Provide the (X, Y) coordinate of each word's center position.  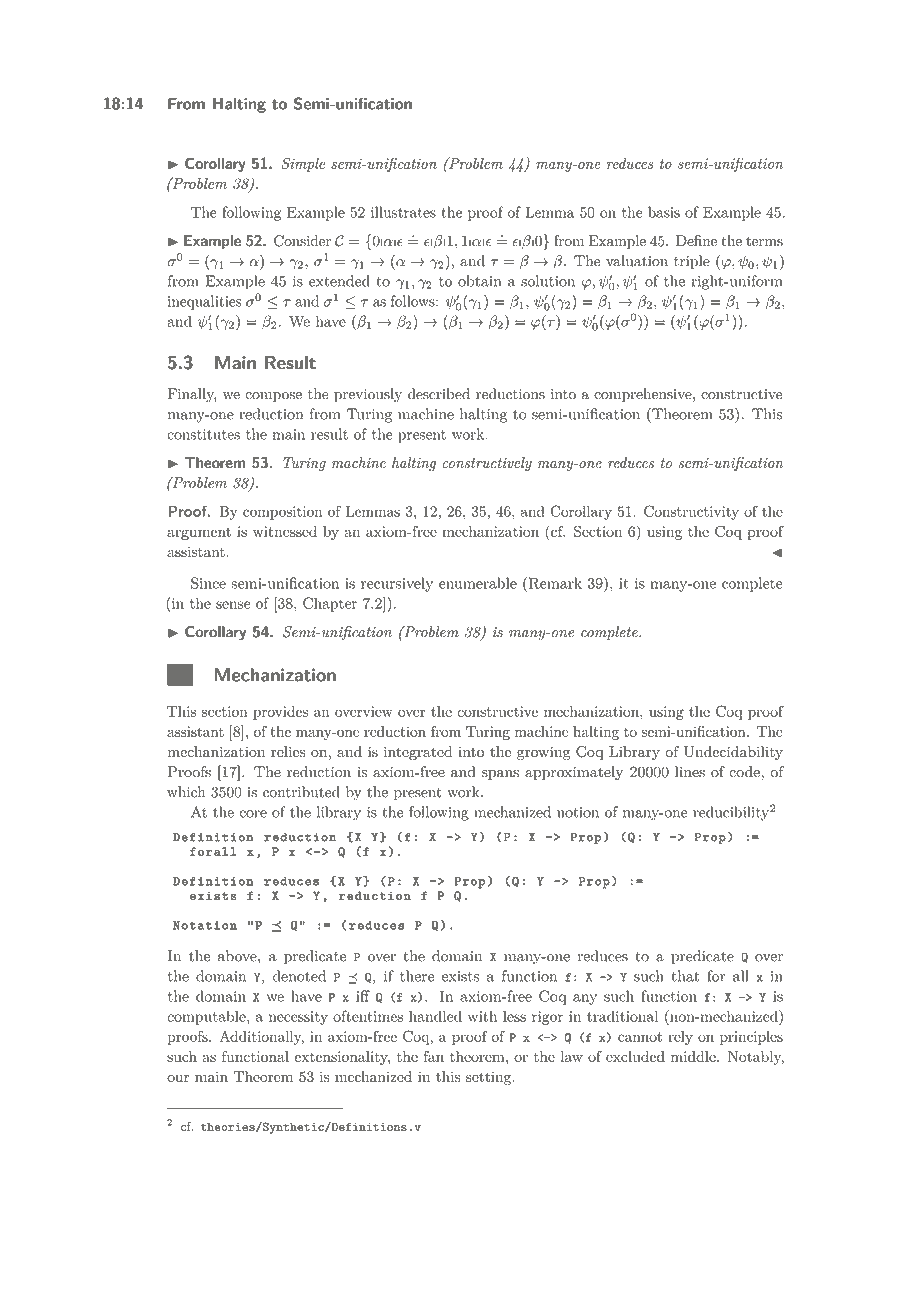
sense (233, 605)
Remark (554, 583)
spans (500, 775)
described (439, 394)
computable (207, 1017)
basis (664, 212)
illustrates (403, 212)
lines (690, 772)
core (253, 814)
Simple (303, 164)
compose (273, 397)
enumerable (478, 583)
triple (692, 262)
